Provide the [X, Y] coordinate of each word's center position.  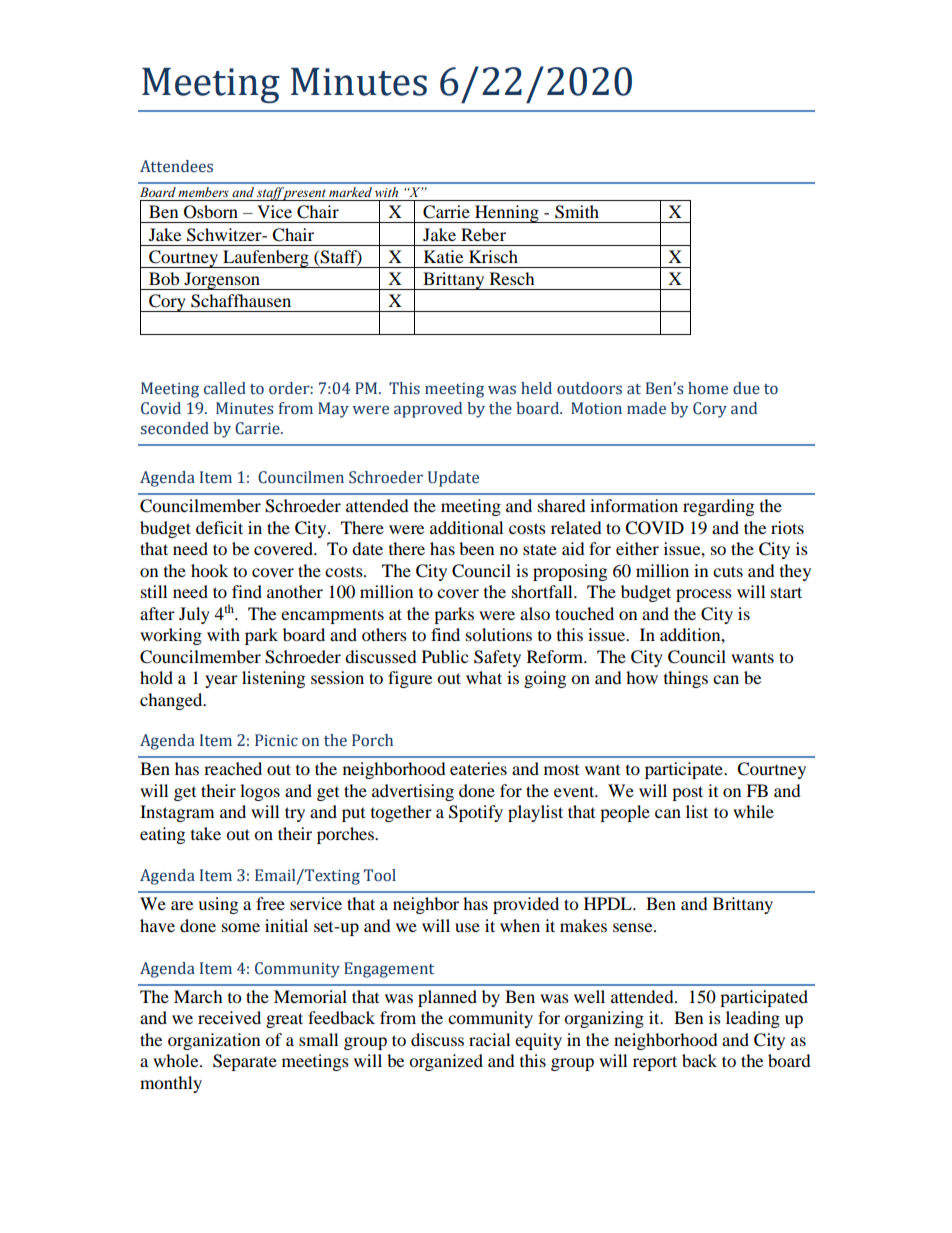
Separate [245, 1062]
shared [562, 505]
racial [489, 1039]
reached [233, 768]
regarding [718, 507]
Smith [577, 212]
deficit [219, 527]
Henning [507, 214]
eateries [478, 768]
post [687, 793]
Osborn [211, 212]
